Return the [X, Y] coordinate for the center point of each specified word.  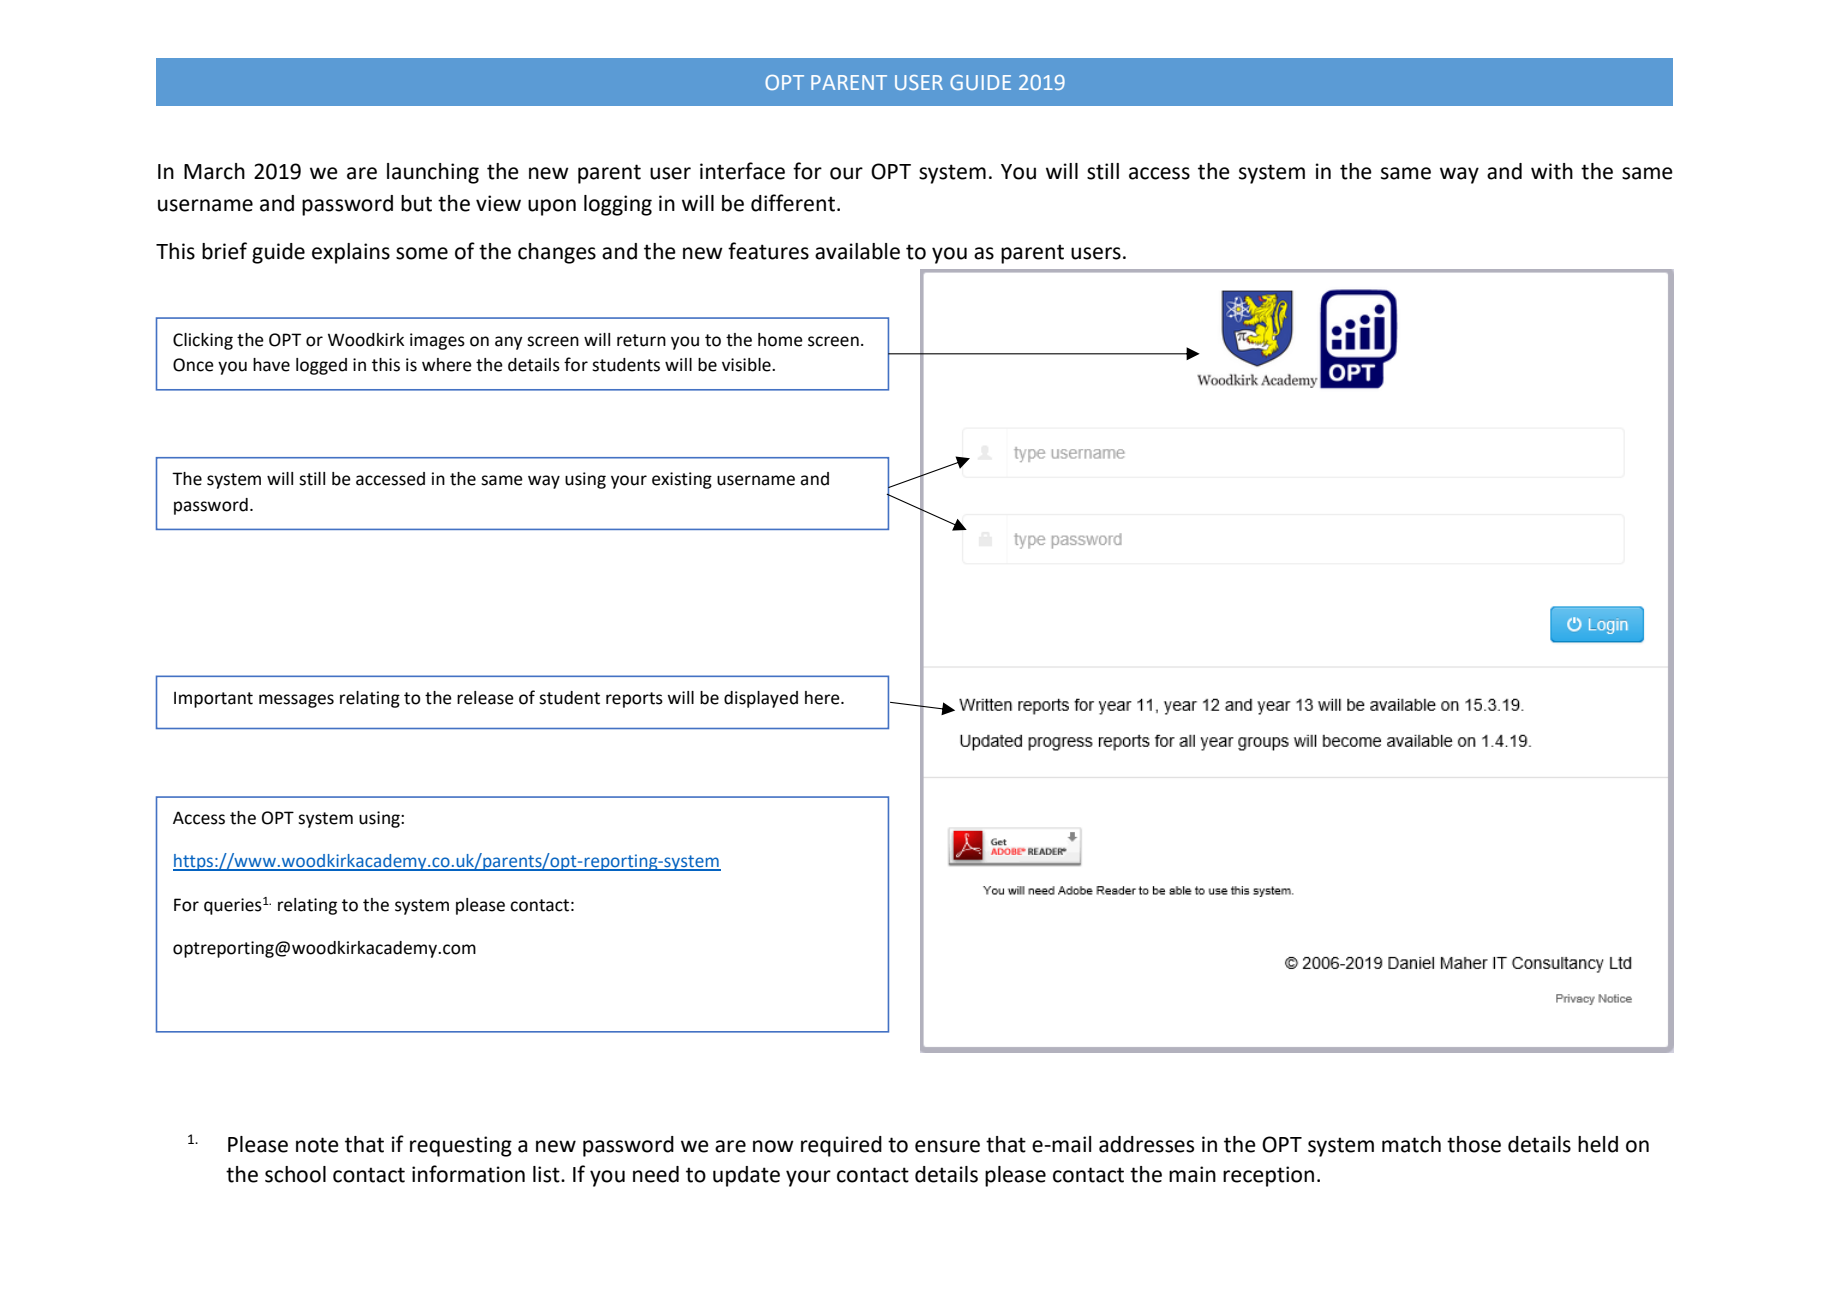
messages [296, 701]
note [317, 1145]
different [794, 203]
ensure [947, 1146]
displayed [761, 699]
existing [682, 480]
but [416, 203]
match [1411, 1144]
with [1552, 171]
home [780, 340]
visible [747, 365]
